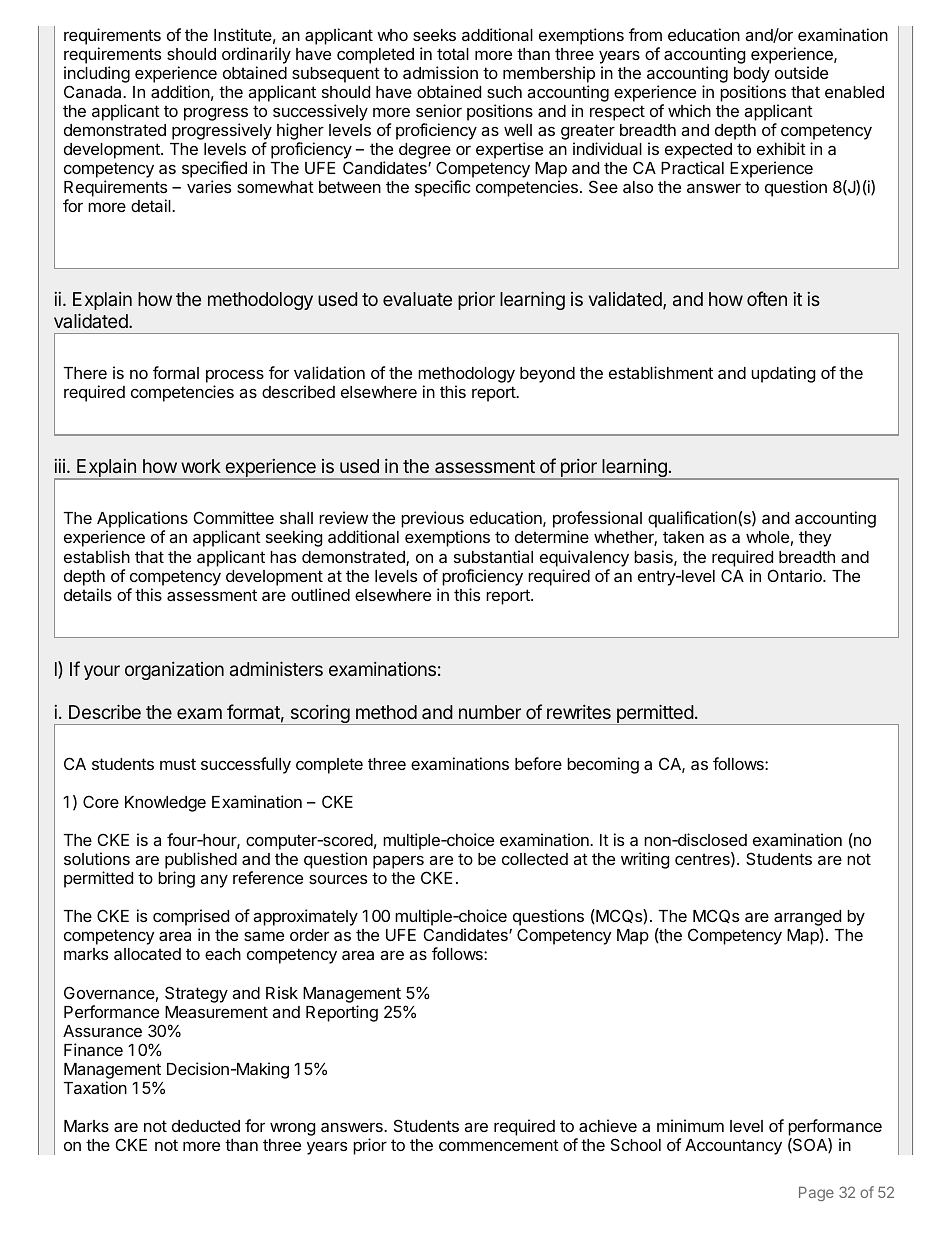 This image has width=952, height=1233. What do you see at coordinates (176, 372) in the image?
I see `formal` at bounding box center [176, 372].
